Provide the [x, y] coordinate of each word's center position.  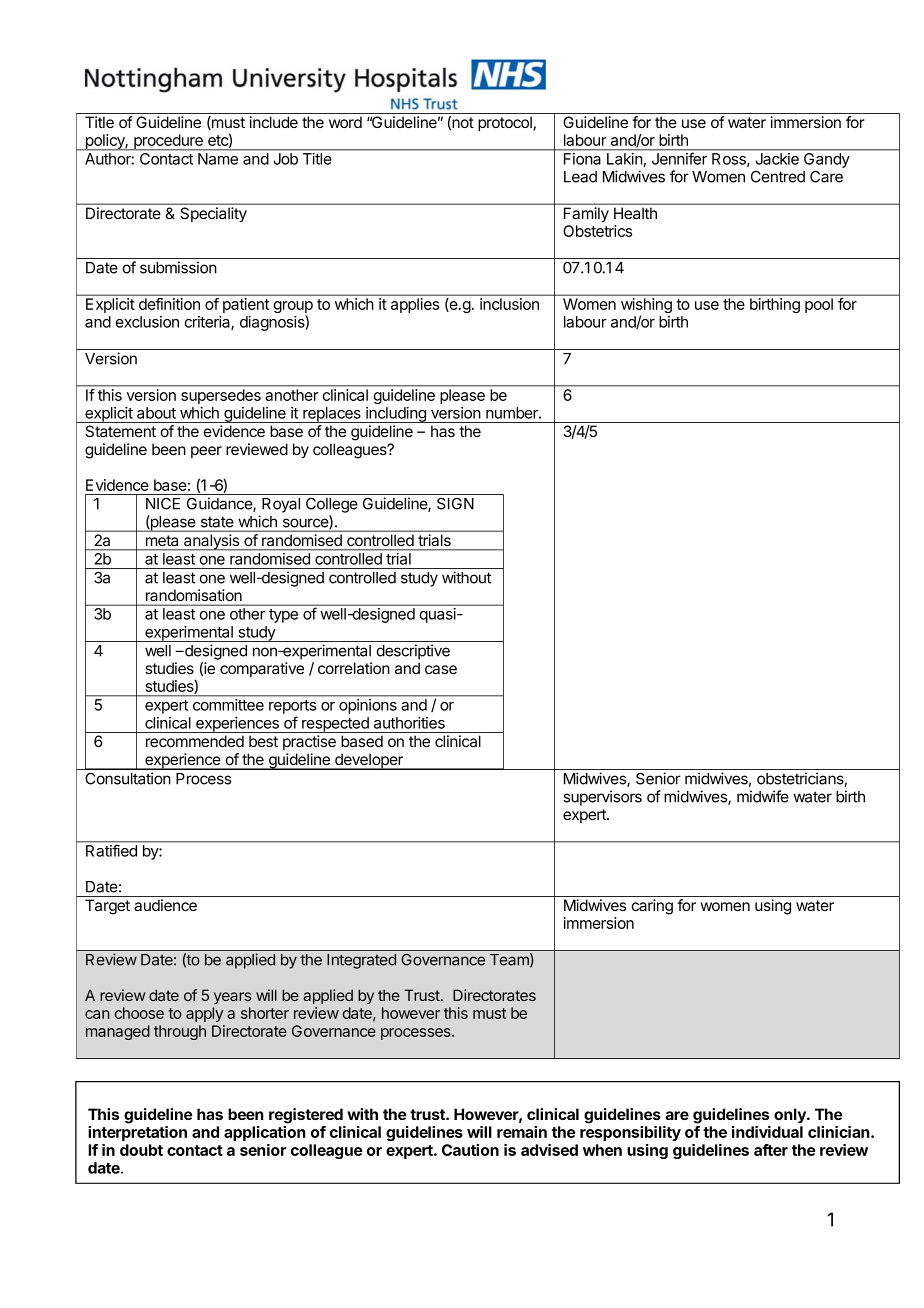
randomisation [194, 595]
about [156, 413]
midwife [763, 796]
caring [652, 907]
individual [767, 1132]
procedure [168, 142]
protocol [505, 123]
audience [165, 905]
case [441, 669]
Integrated [361, 961]
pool [819, 305]
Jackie [777, 159]
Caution [470, 1150]
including [396, 415]
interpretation [137, 1133]
